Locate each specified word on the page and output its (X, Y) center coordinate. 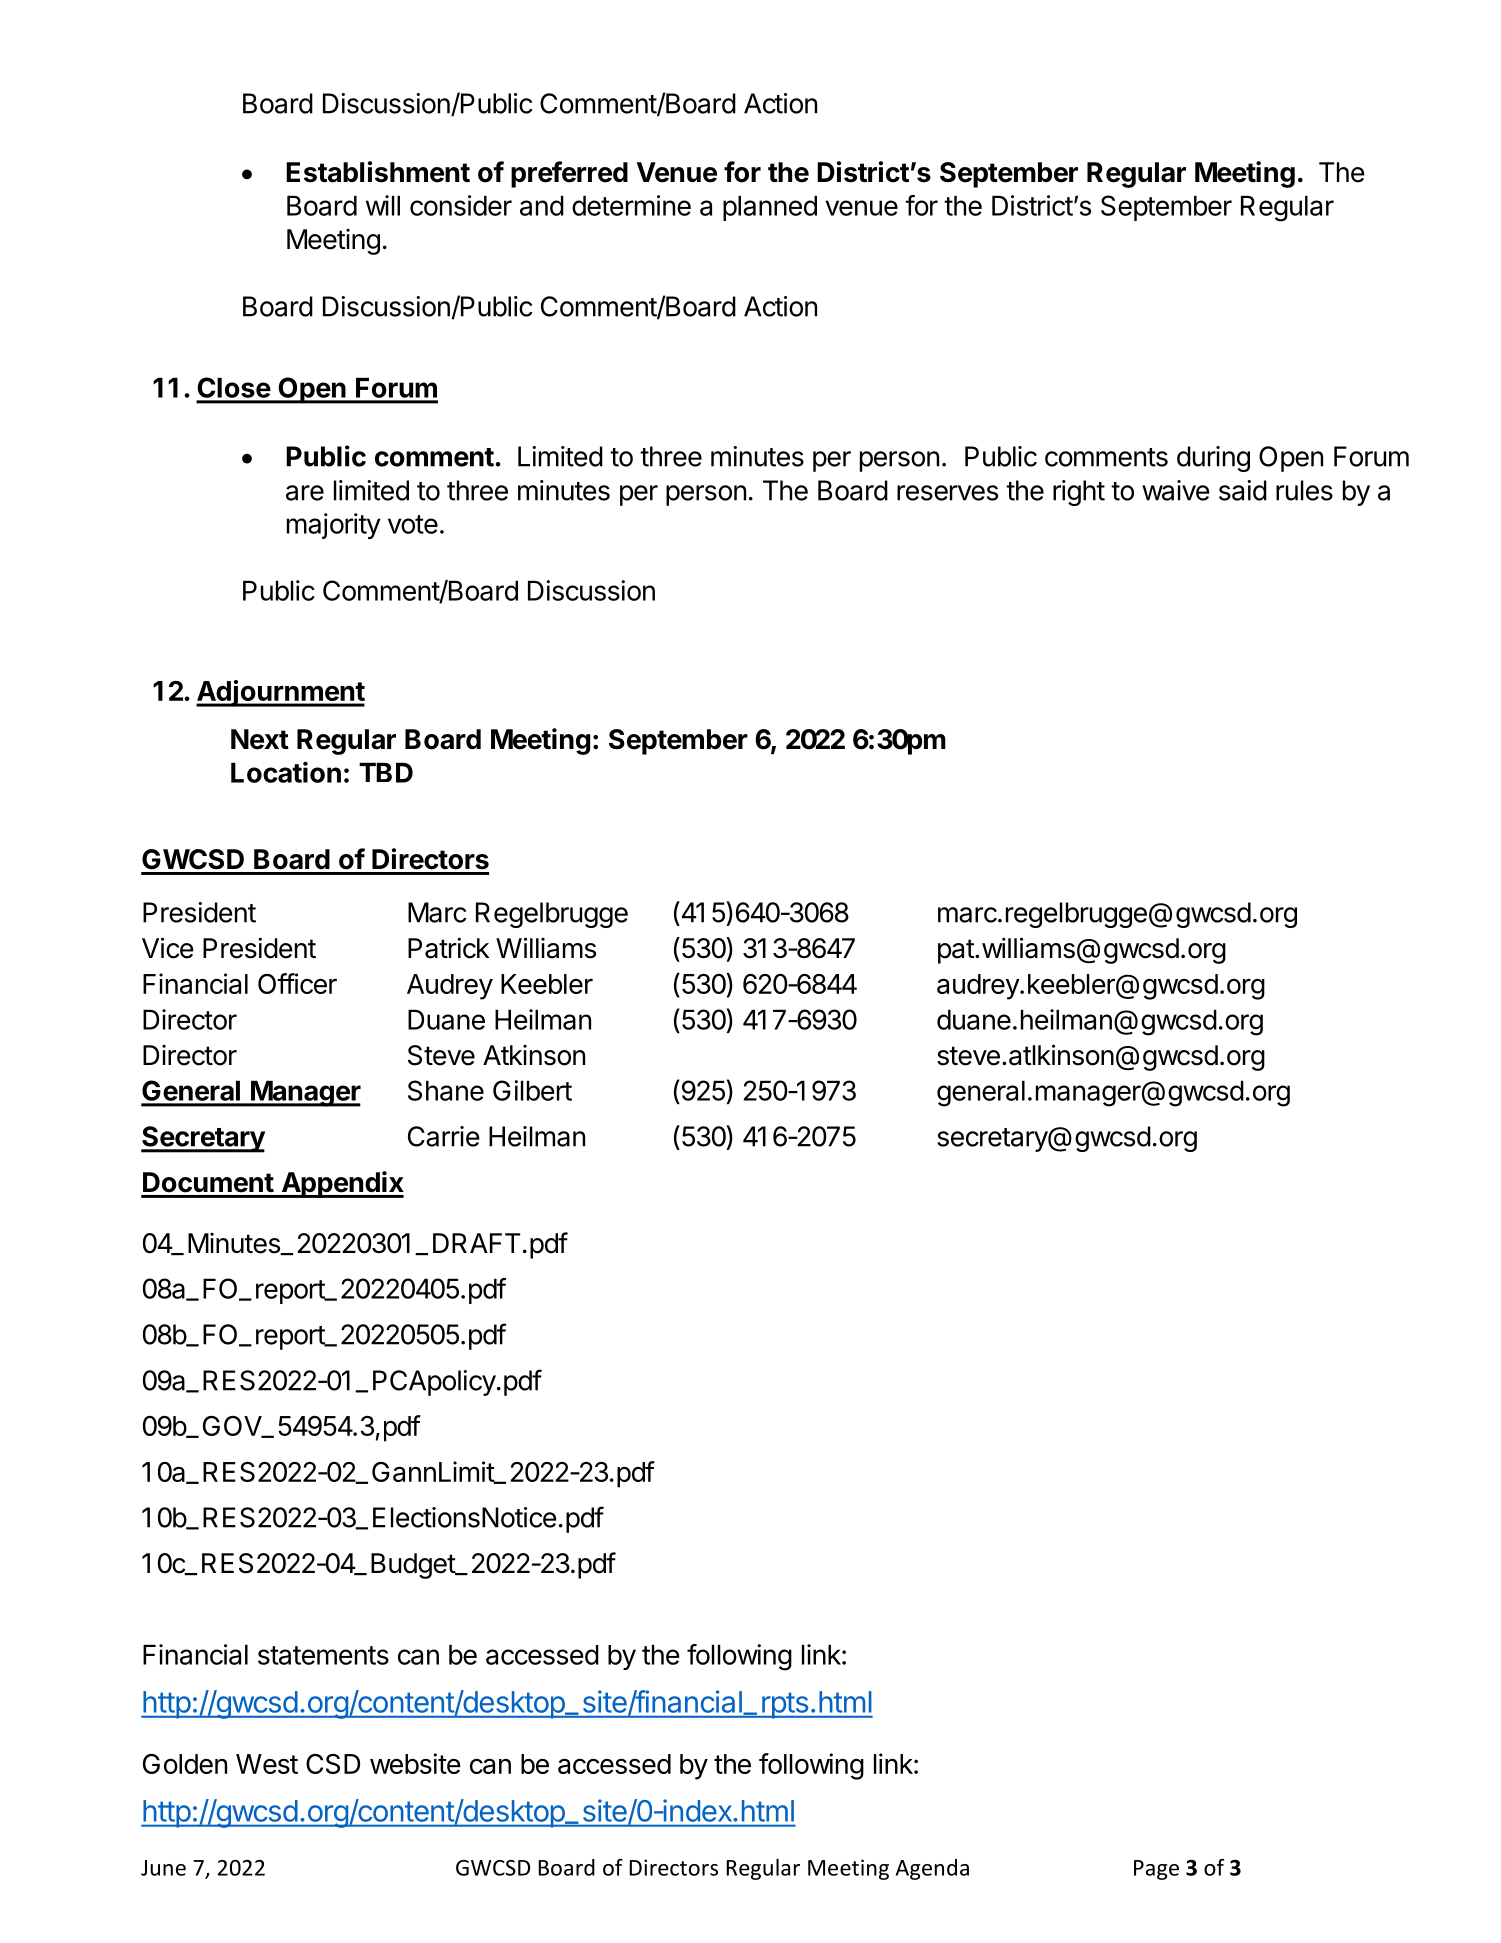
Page (1156, 1870)
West (267, 1764)
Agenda (932, 1869)
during (1213, 459)
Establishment (378, 172)
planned (770, 208)
